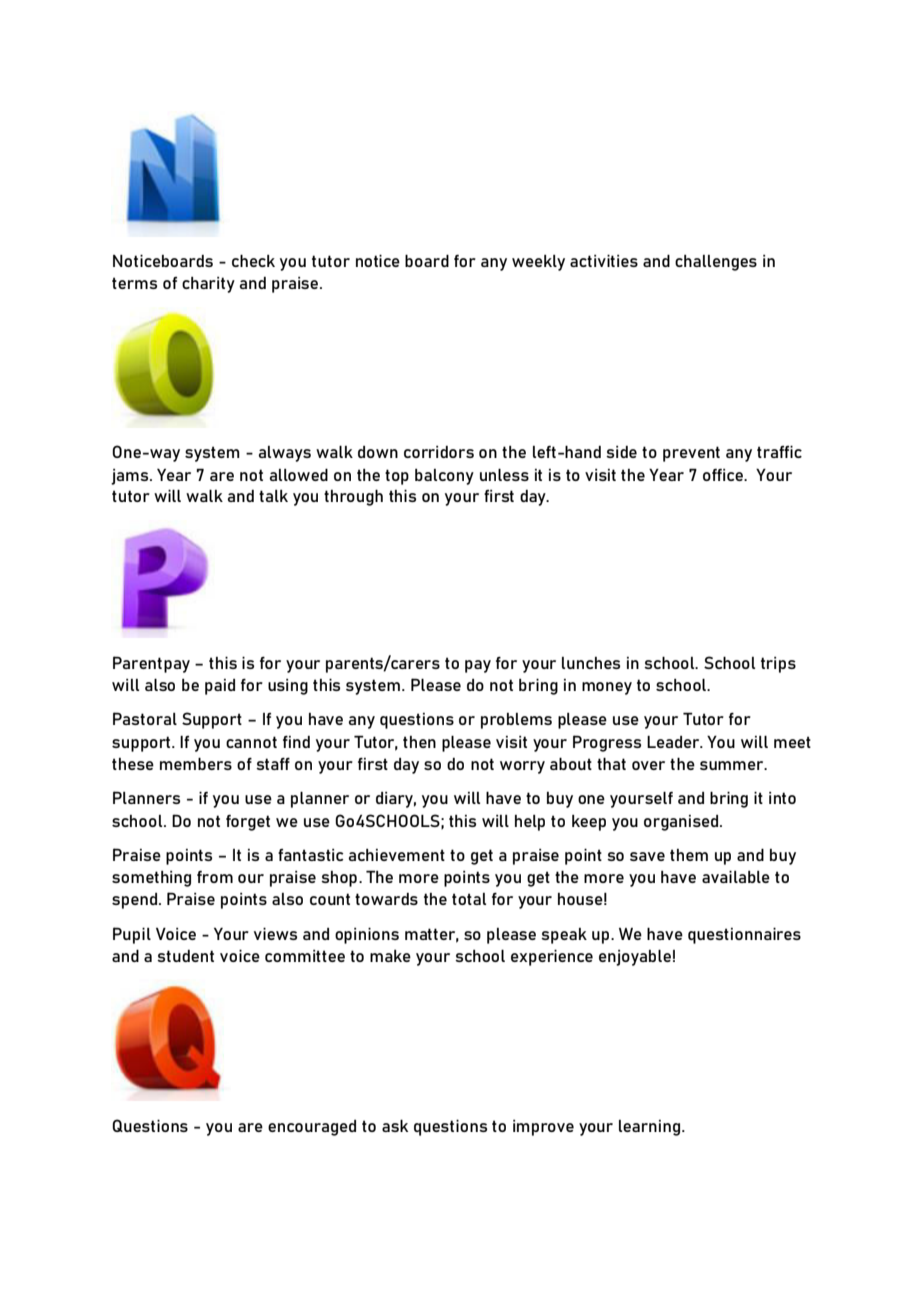  I want to click on organised, so click(682, 823).
